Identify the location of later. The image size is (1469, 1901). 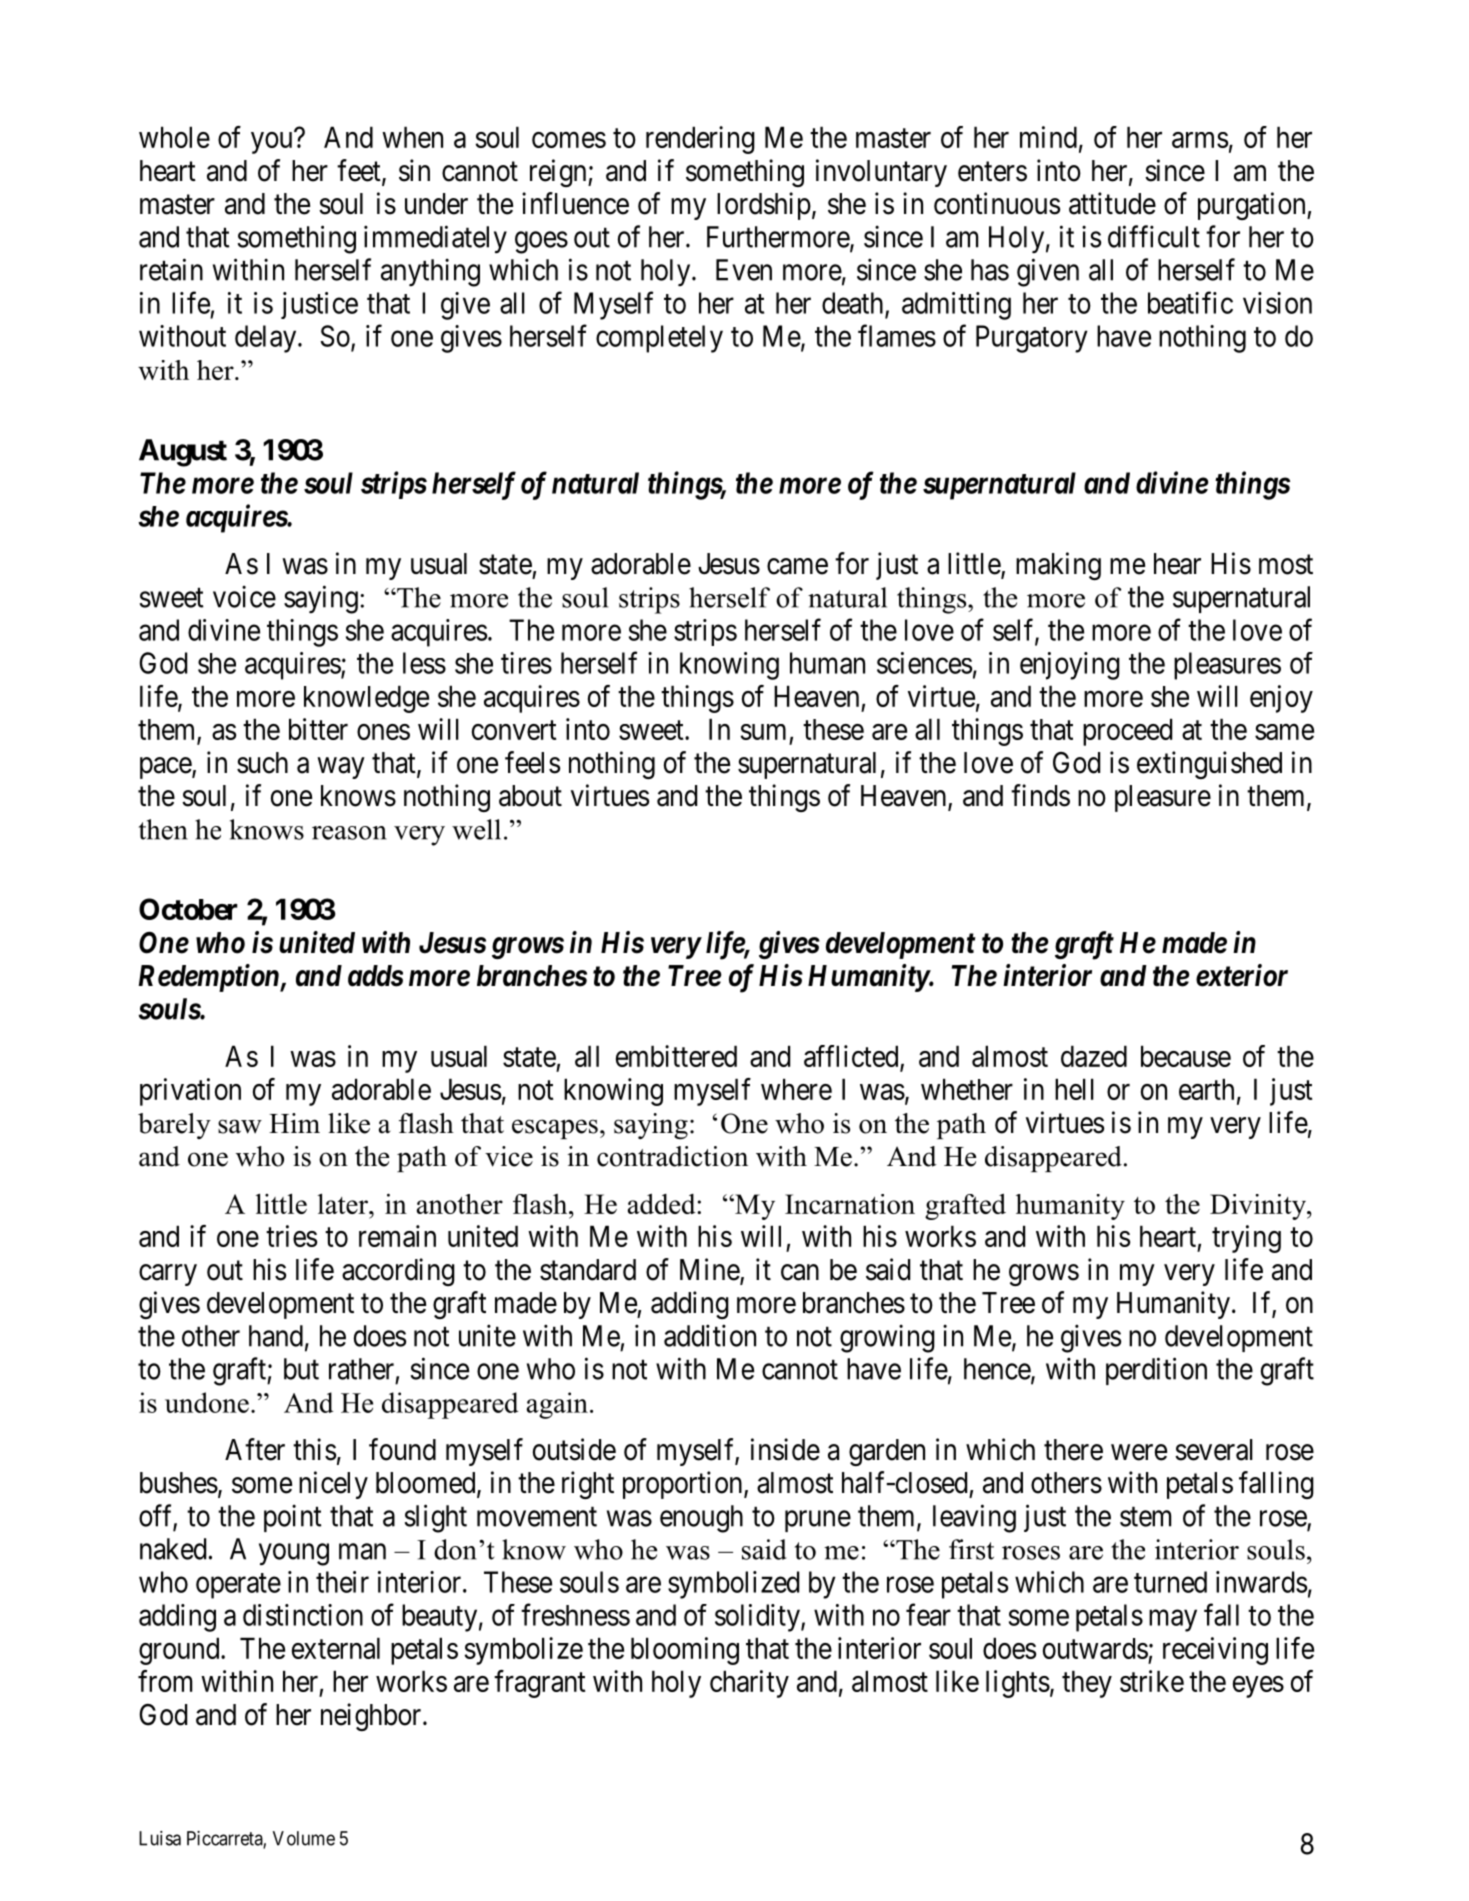
(344, 1203).
